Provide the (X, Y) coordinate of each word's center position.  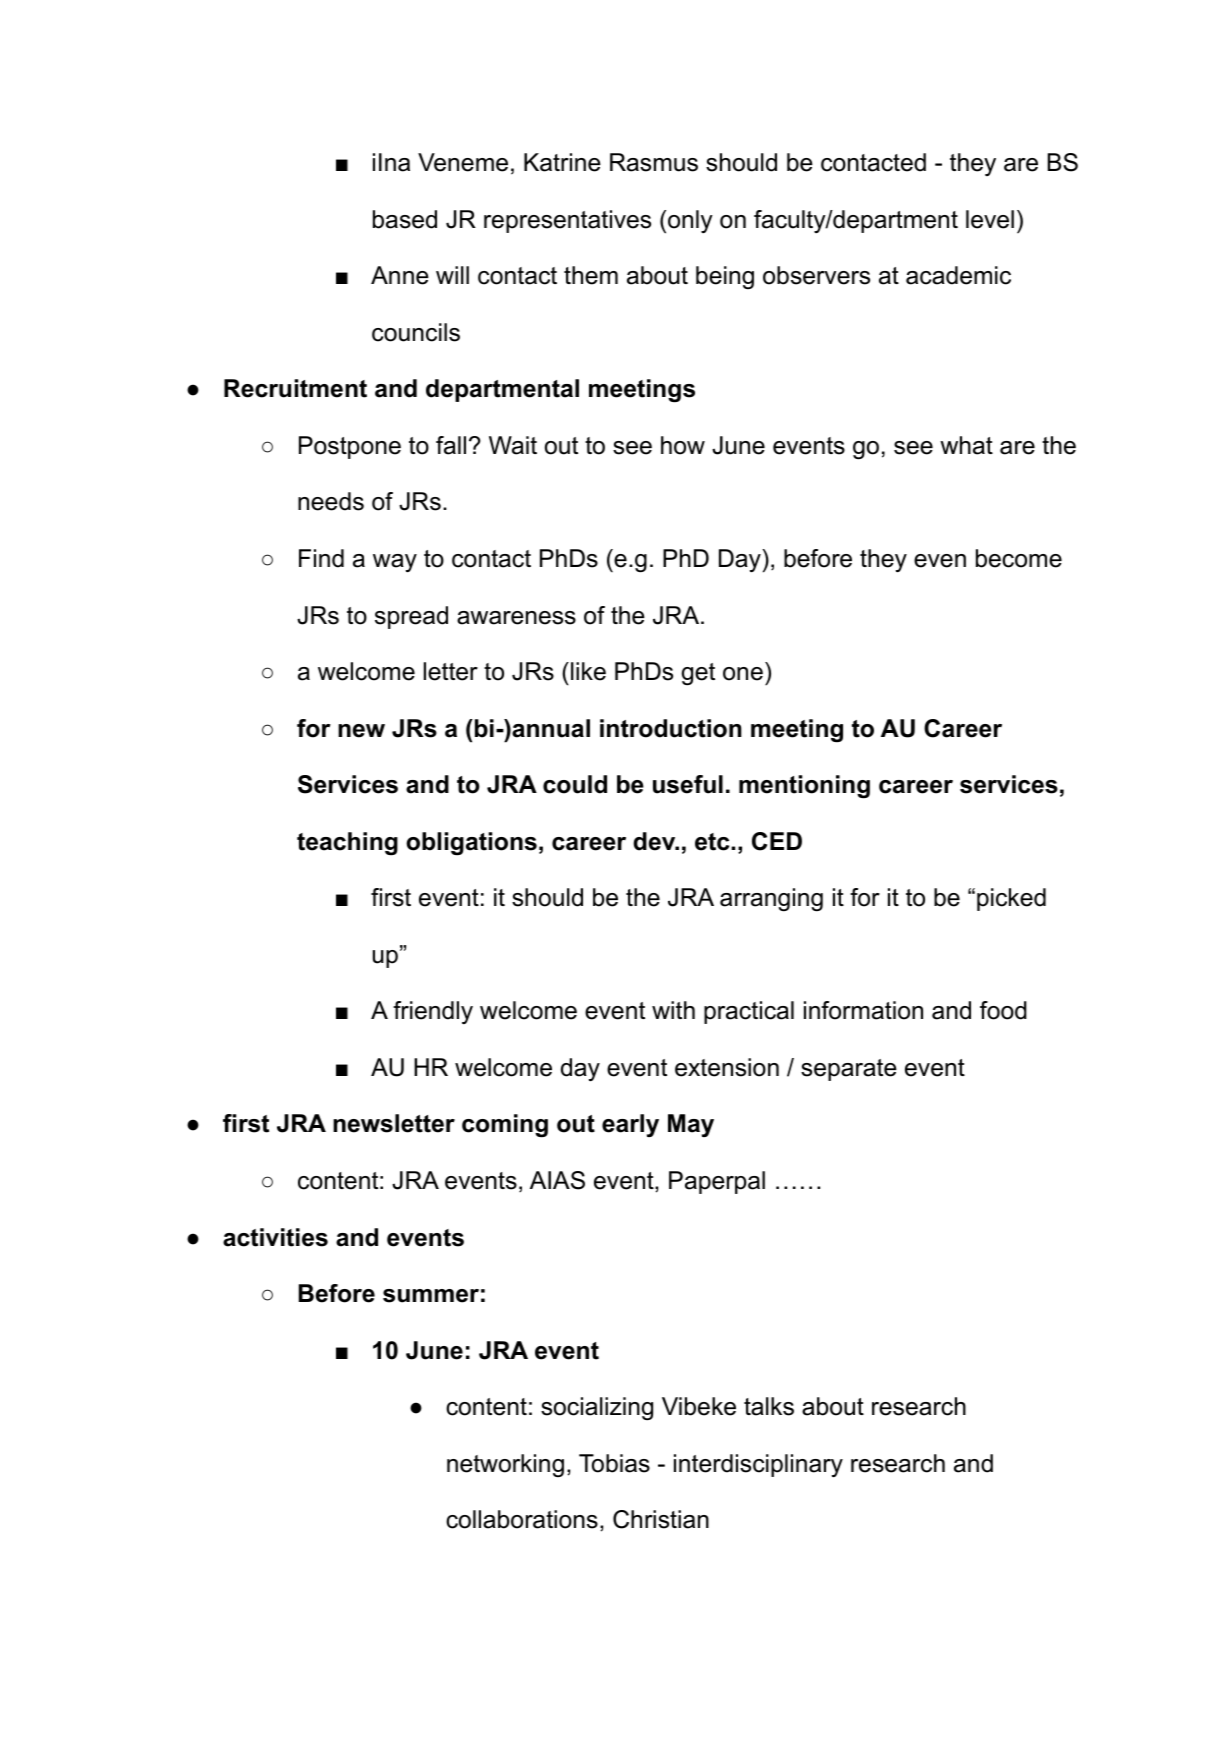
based (405, 219)
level (990, 219)
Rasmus (654, 162)
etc (713, 842)
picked (1011, 899)
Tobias (614, 1463)
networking (505, 1465)
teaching (347, 844)
